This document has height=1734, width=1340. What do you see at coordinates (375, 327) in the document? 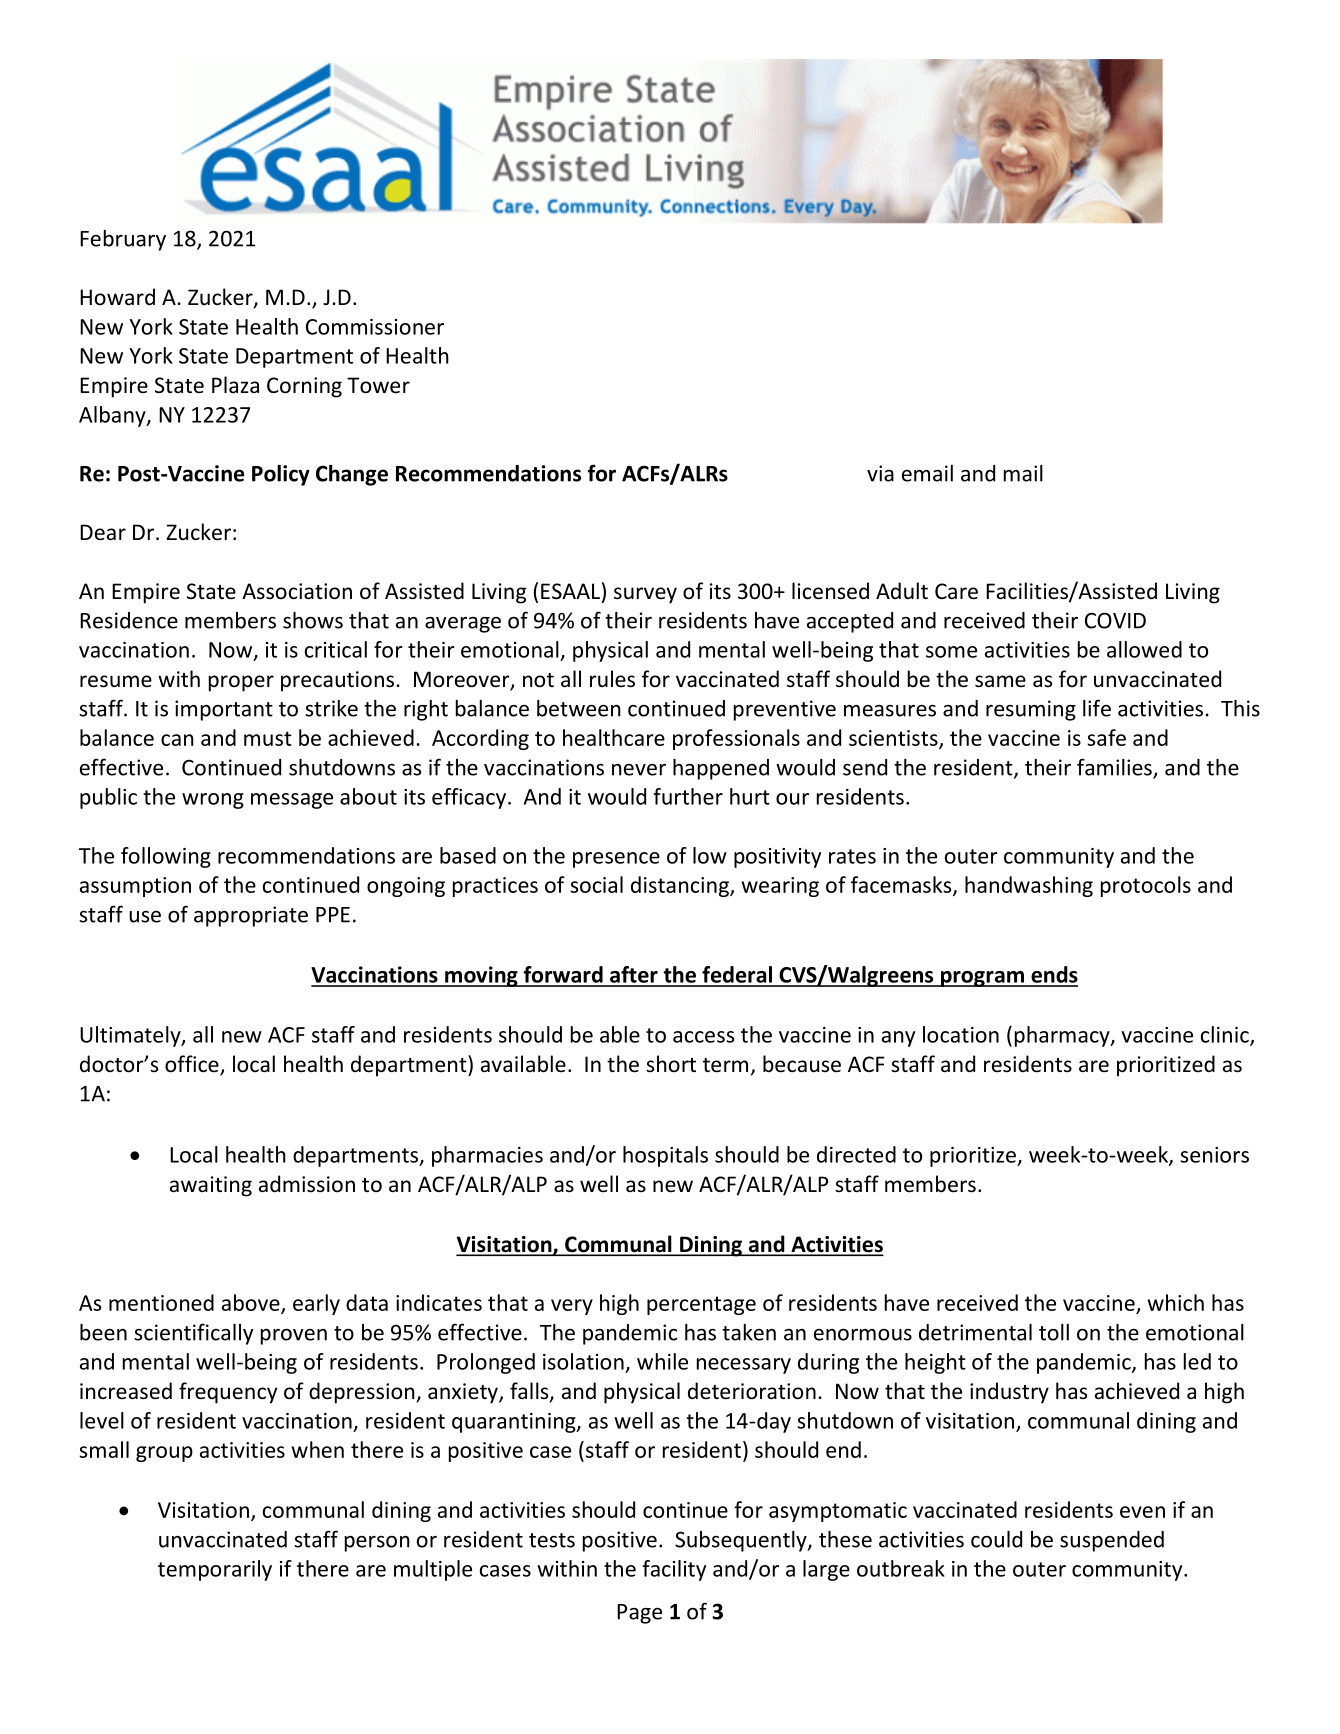
I see `Commissioner` at bounding box center [375, 327].
